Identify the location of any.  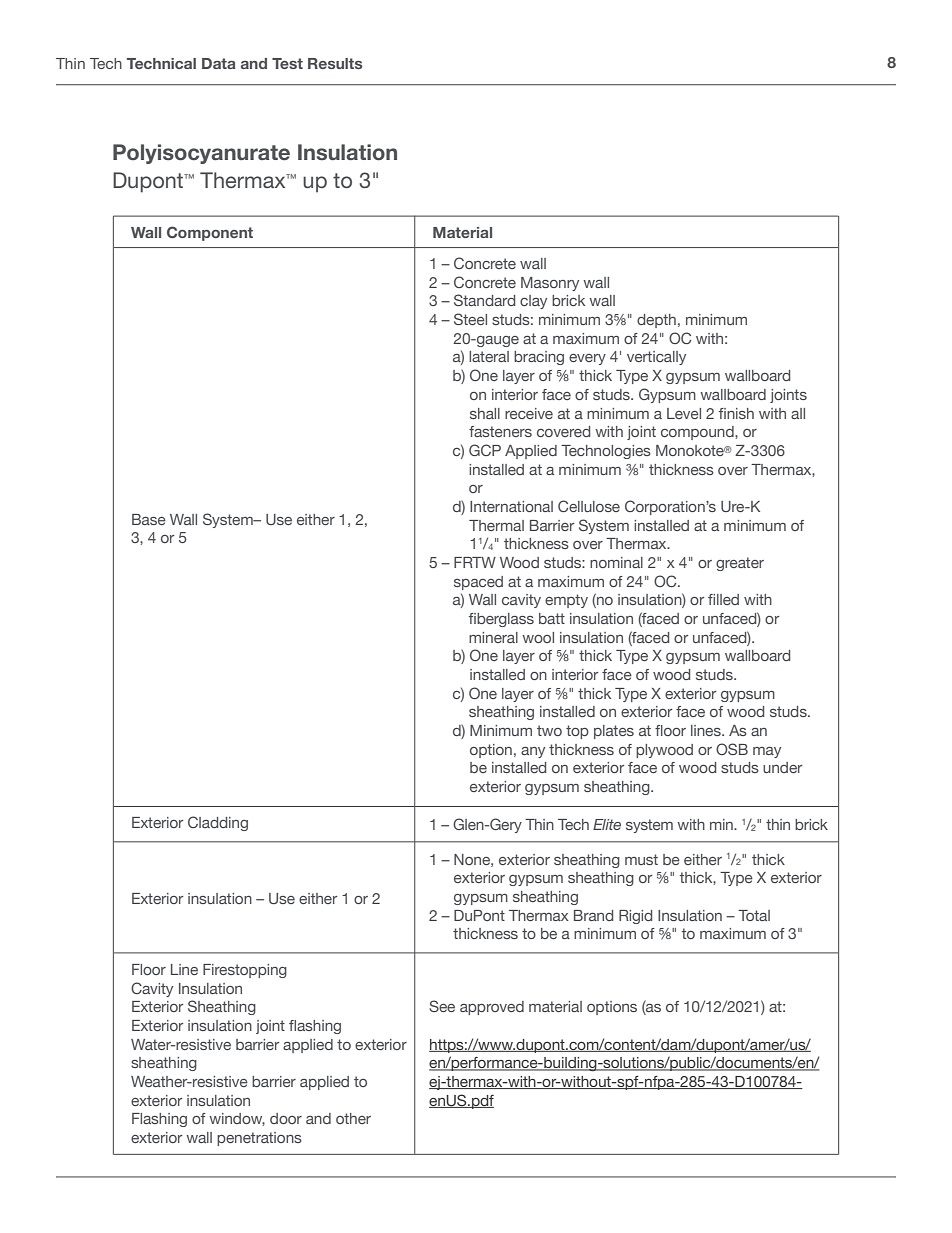
(533, 752).
